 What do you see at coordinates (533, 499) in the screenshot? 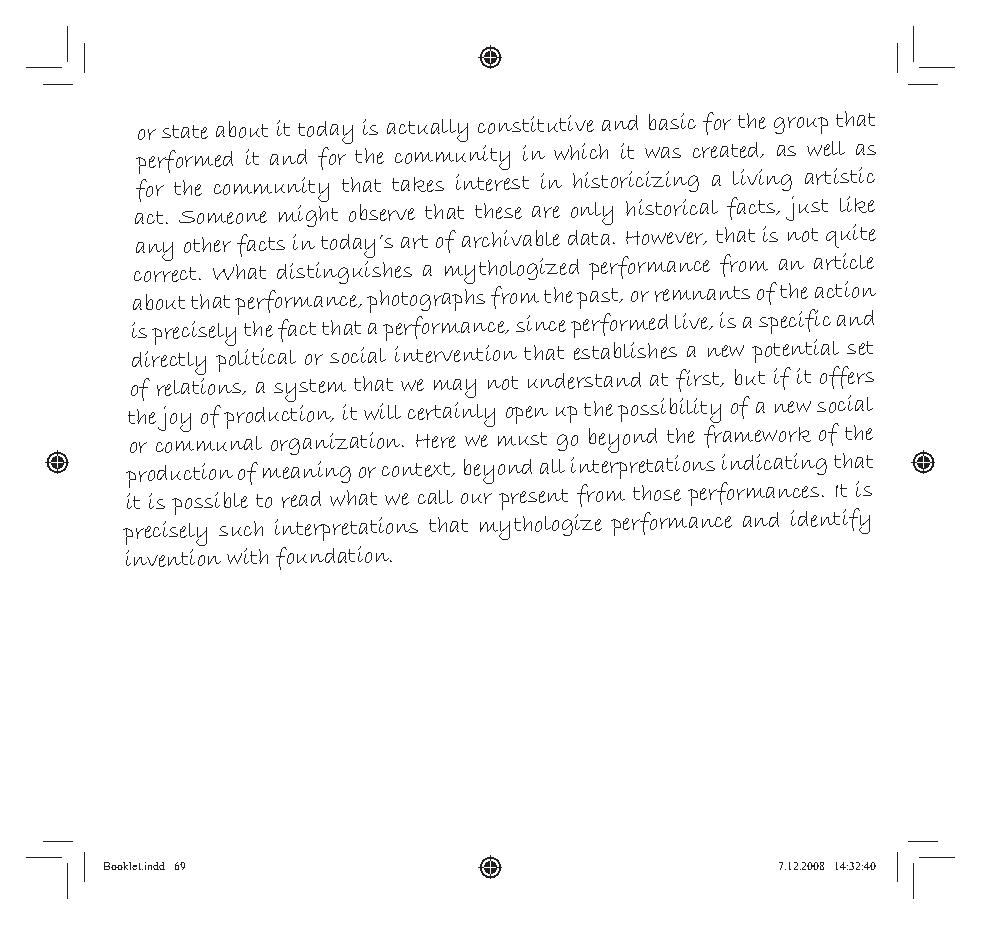
I see `present` at bounding box center [533, 499].
